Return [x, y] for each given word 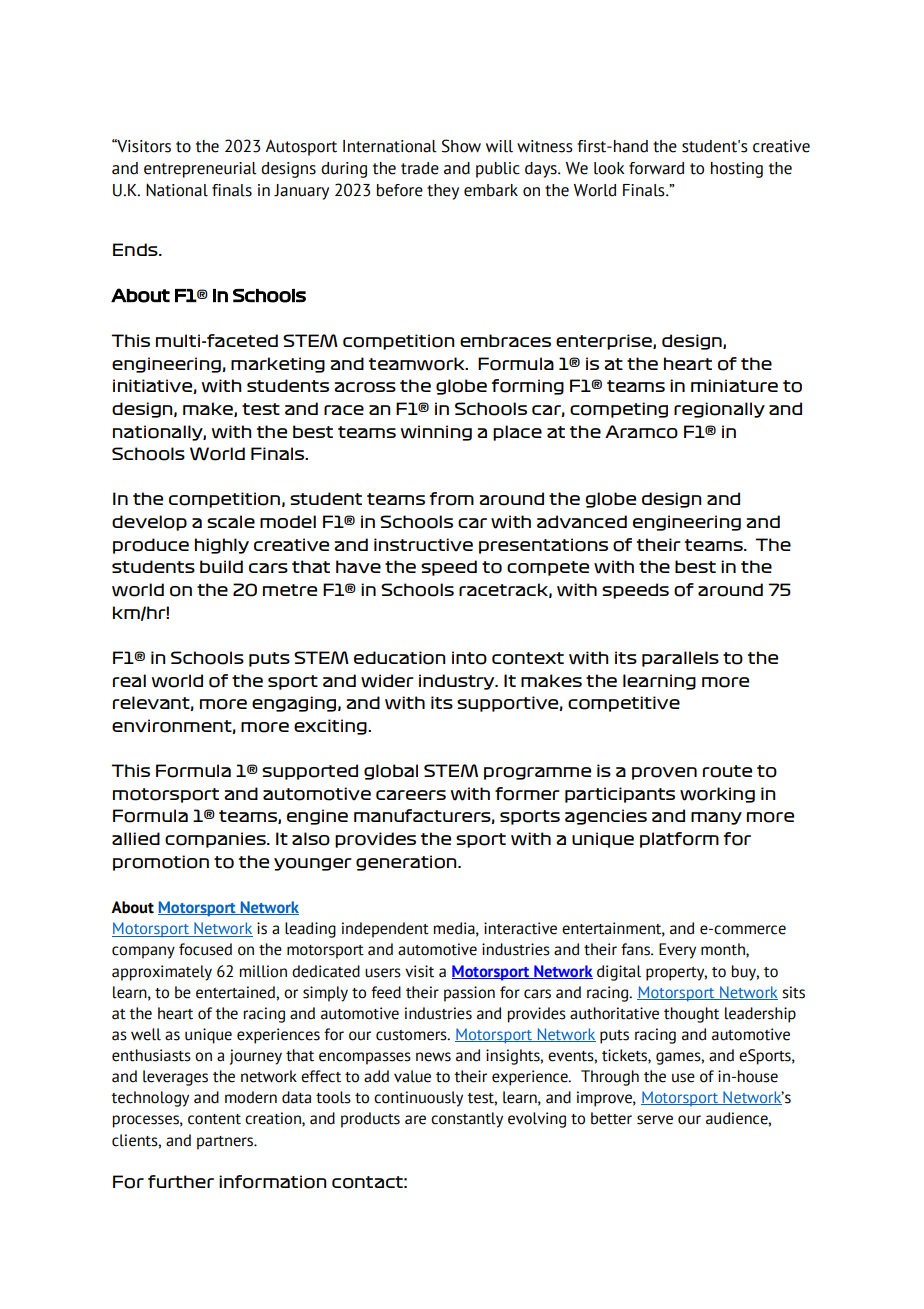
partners [226, 1143]
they [443, 192]
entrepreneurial [200, 170]
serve [655, 1120]
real [129, 680]
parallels [680, 659]
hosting [737, 170]
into [469, 658]
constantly [467, 1120]
